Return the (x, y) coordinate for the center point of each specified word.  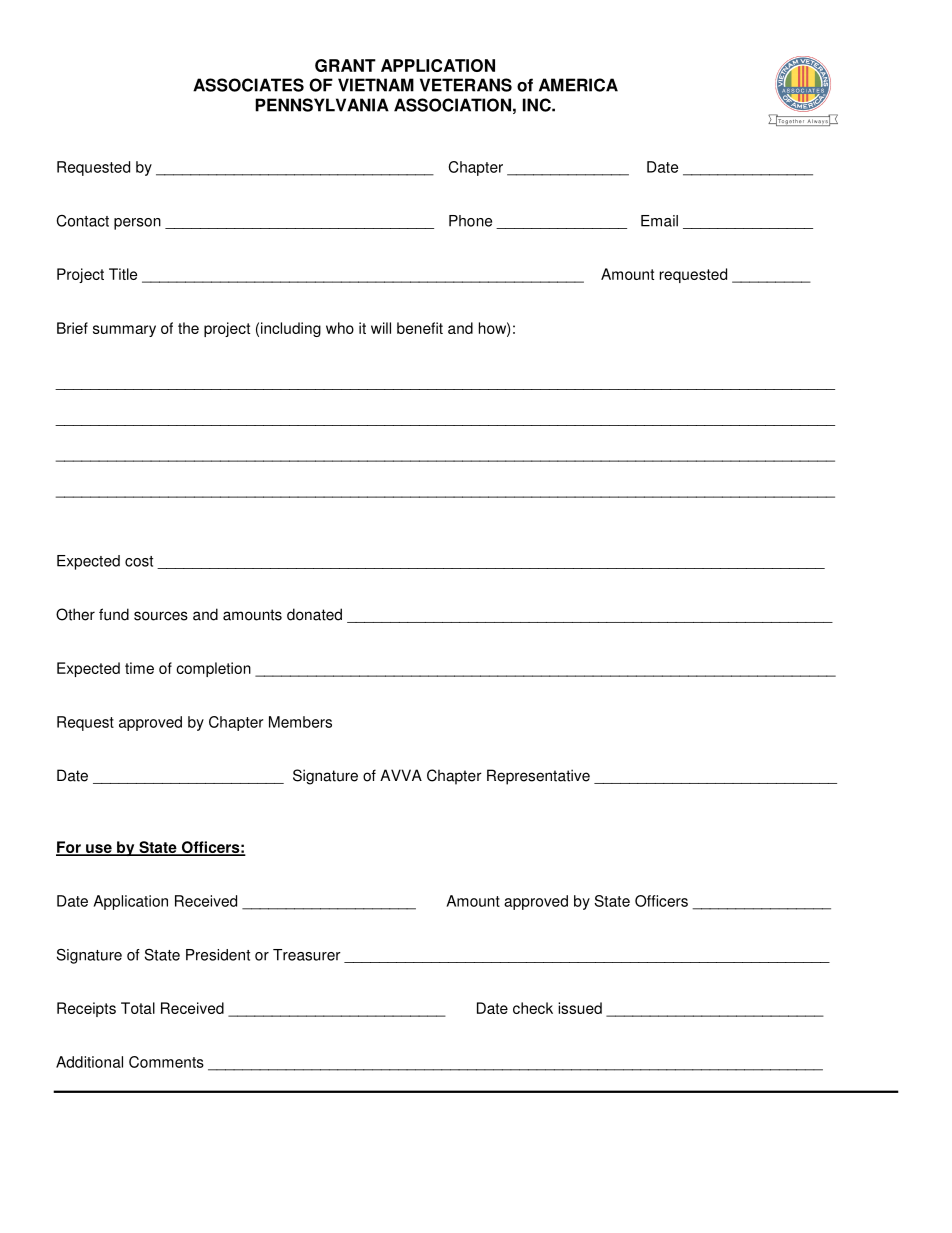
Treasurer (307, 955)
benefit (420, 328)
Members (300, 722)
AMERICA (578, 85)
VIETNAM (376, 85)
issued (580, 1008)
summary (124, 331)
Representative (538, 777)
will (381, 328)
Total (138, 1008)
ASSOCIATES (248, 85)
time (139, 668)
